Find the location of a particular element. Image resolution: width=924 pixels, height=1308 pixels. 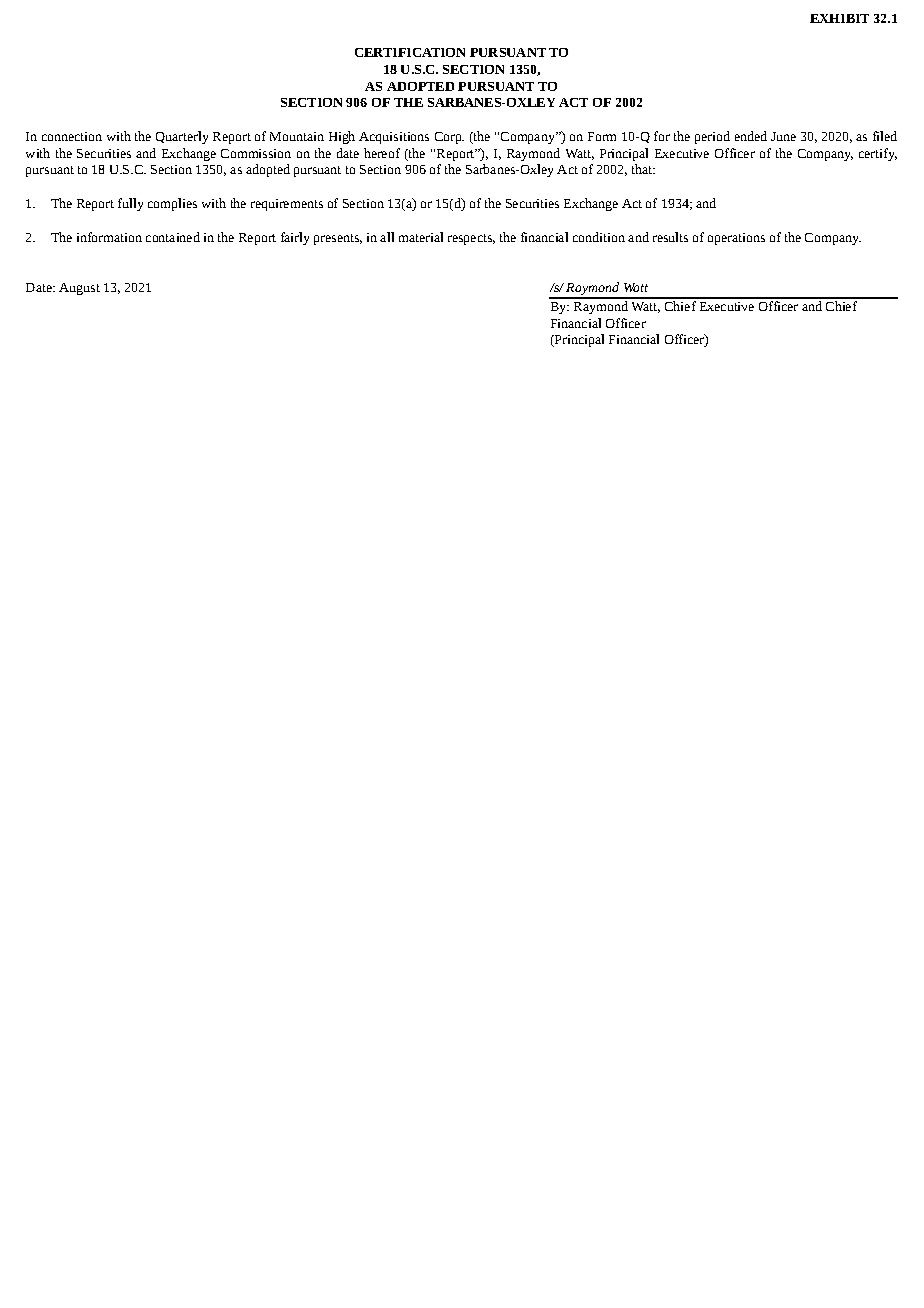

CERTIFICATION is located at coordinates (410, 52).
